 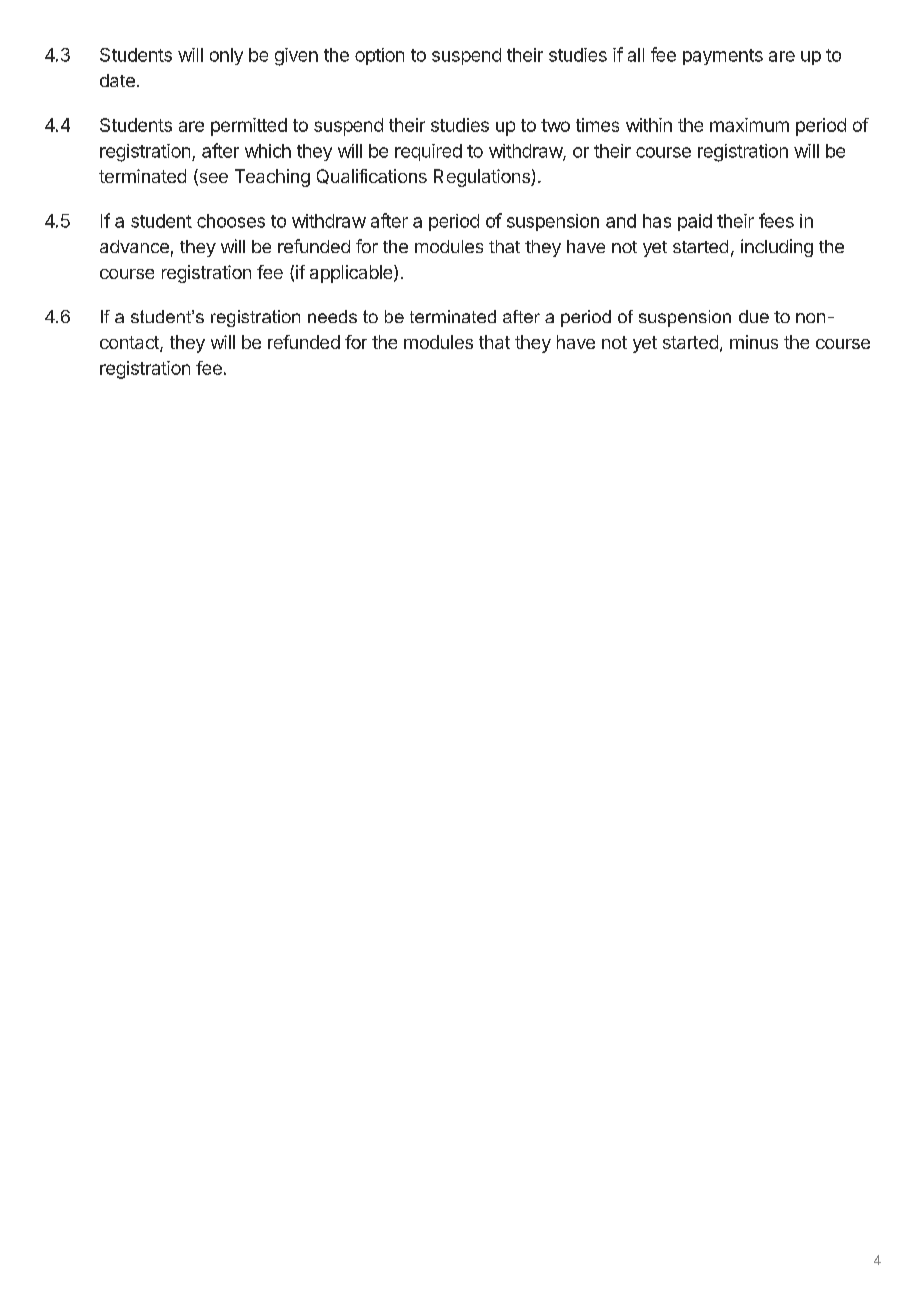 I want to click on including, so click(x=777, y=248).
